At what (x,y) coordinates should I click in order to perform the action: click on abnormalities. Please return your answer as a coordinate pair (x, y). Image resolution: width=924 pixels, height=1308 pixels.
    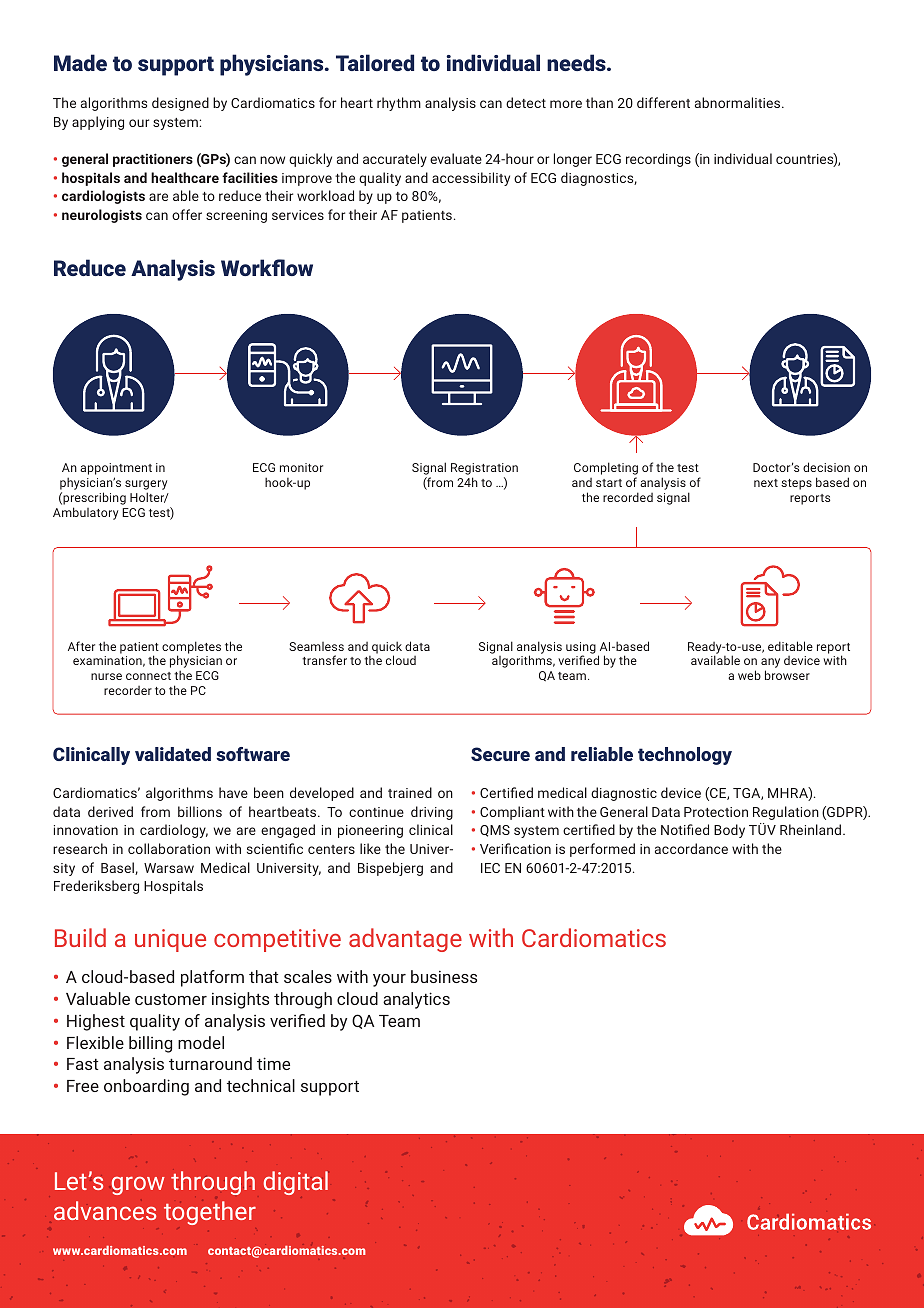
    Looking at the image, I should click on (739, 102).
